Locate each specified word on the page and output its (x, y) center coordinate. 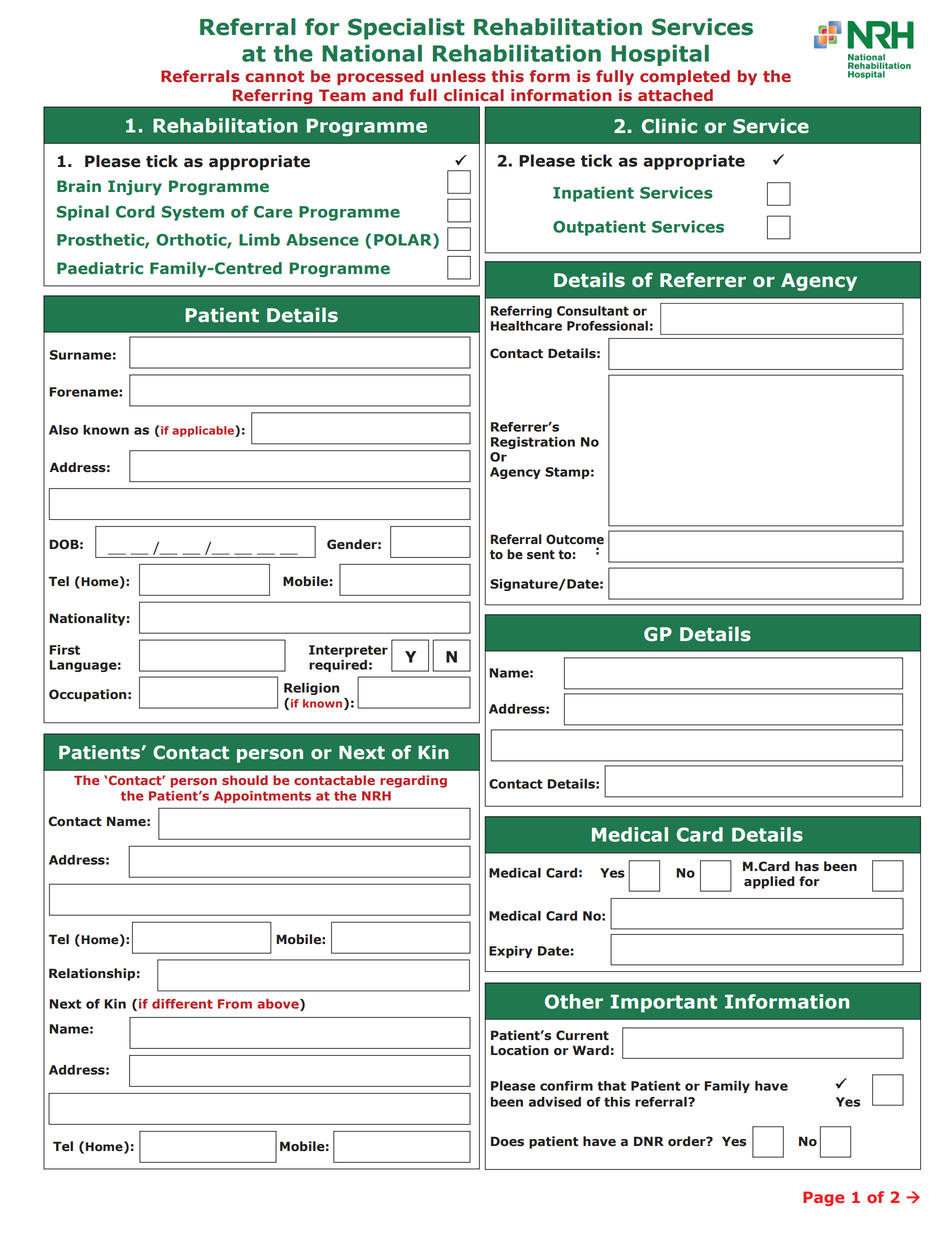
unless (458, 76)
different (182, 1004)
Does (507, 1141)
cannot (274, 76)
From (235, 1004)
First (64, 650)
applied (769, 882)
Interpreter (348, 651)
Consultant (593, 311)
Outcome (575, 539)
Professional (607, 326)
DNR (649, 1141)
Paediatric (100, 268)
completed (685, 77)
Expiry (510, 952)
